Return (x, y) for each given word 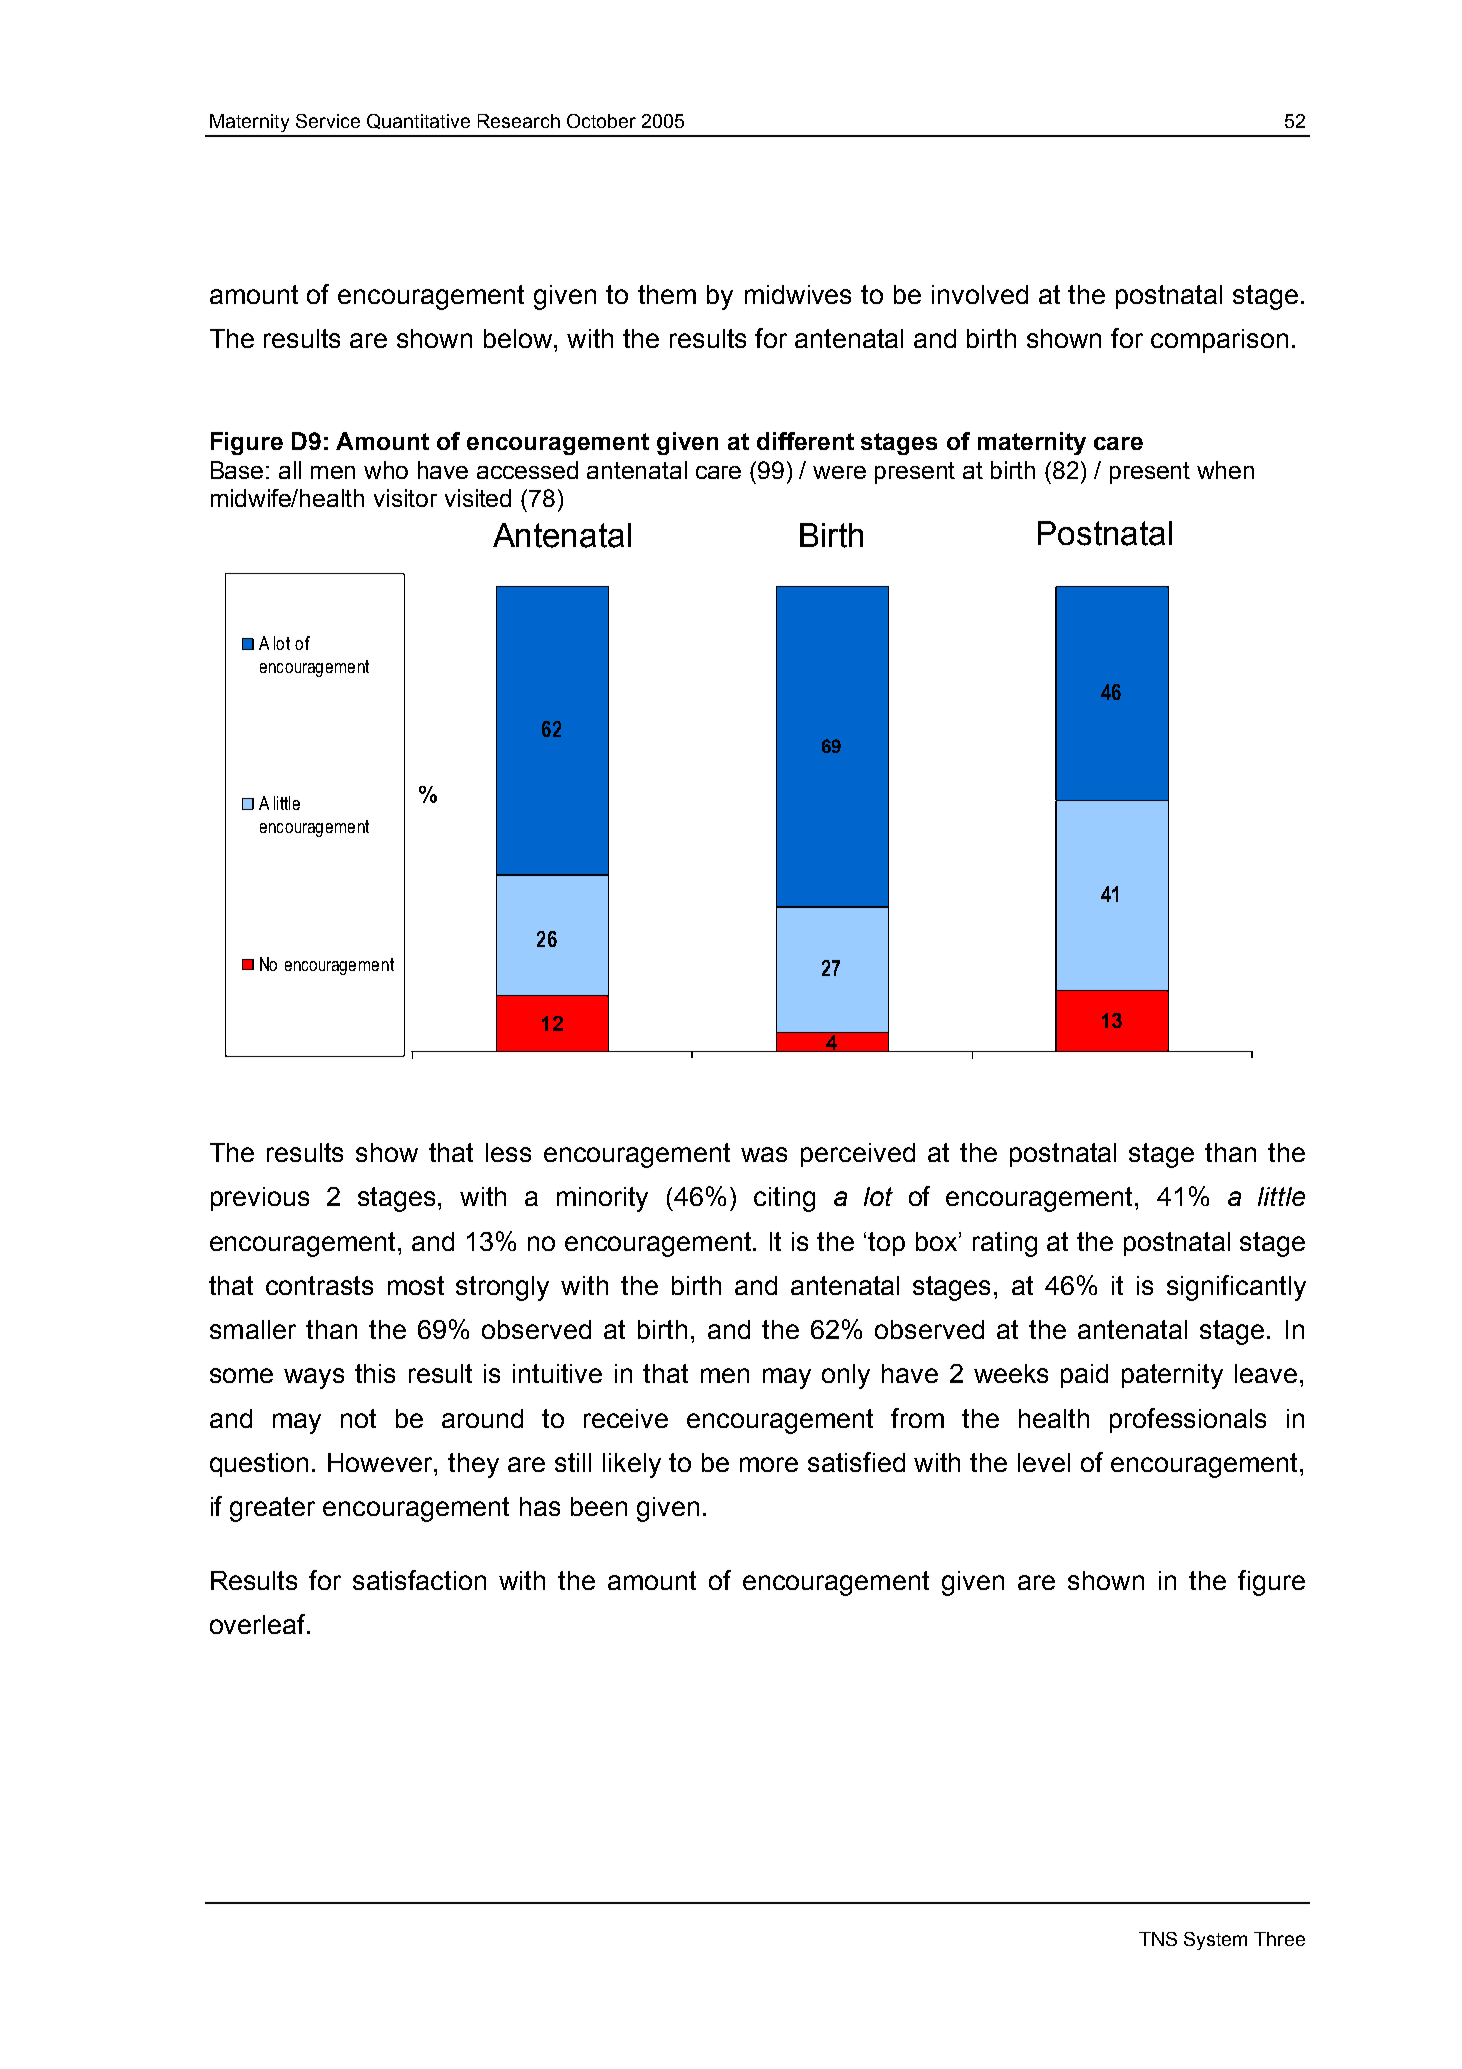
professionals (1188, 1420)
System (1215, 1941)
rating (1005, 1244)
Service (328, 121)
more (769, 1464)
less (508, 1152)
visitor (405, 498)
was (764, 1154)
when (1225, 470)
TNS (1158, 1939)
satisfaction (419, 1580)
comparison (1219, 341)
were (839, 472)
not (358, 1418)
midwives (798, 294)
